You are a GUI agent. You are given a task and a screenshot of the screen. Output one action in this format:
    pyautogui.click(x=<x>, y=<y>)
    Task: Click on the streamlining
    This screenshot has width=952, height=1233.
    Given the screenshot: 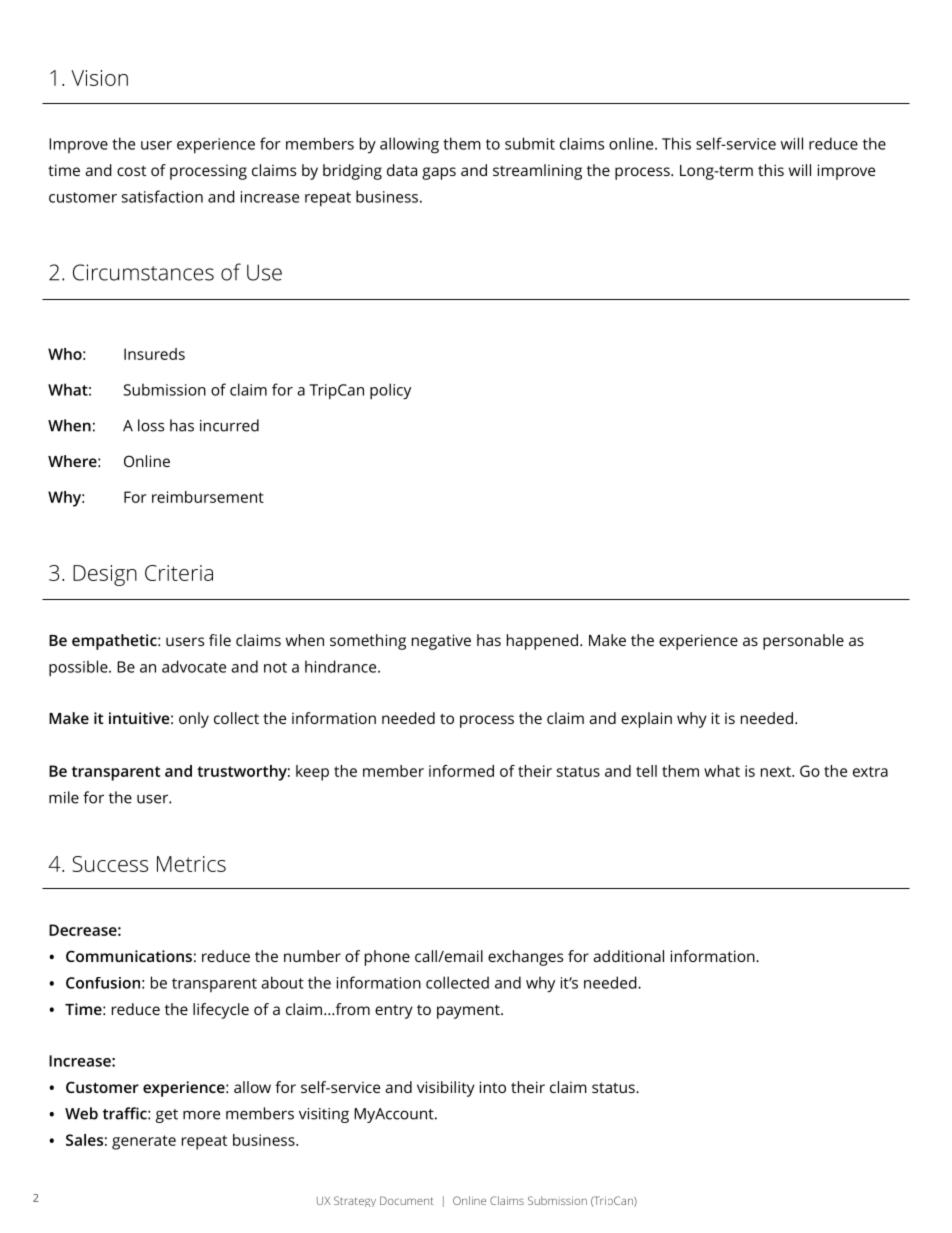 What is the action you would take?
    pyautogui.click(x=537, y=172)
